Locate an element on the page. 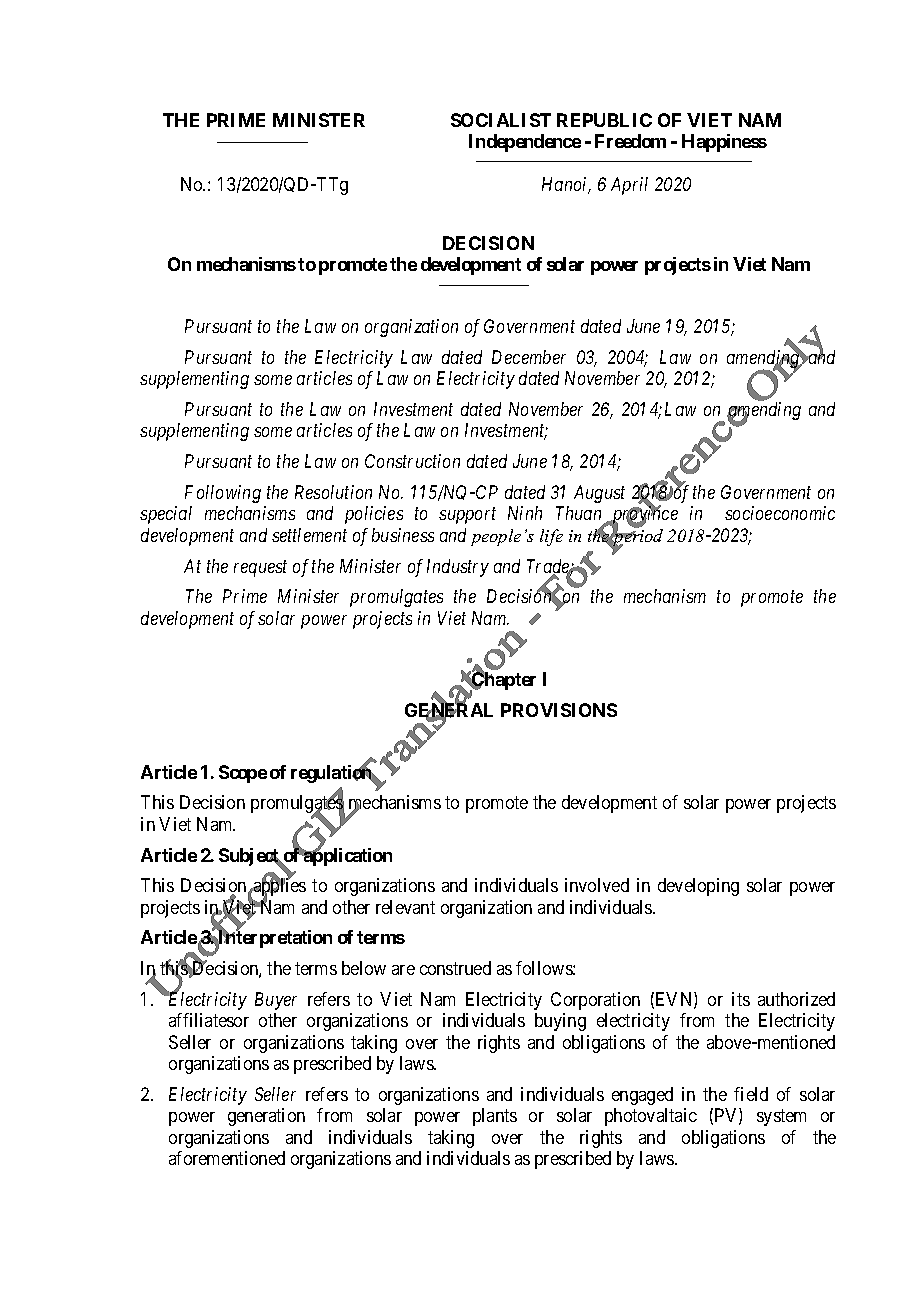 The height and width of the page is (1308, 924). applies is located at coordinates (279, 888).
